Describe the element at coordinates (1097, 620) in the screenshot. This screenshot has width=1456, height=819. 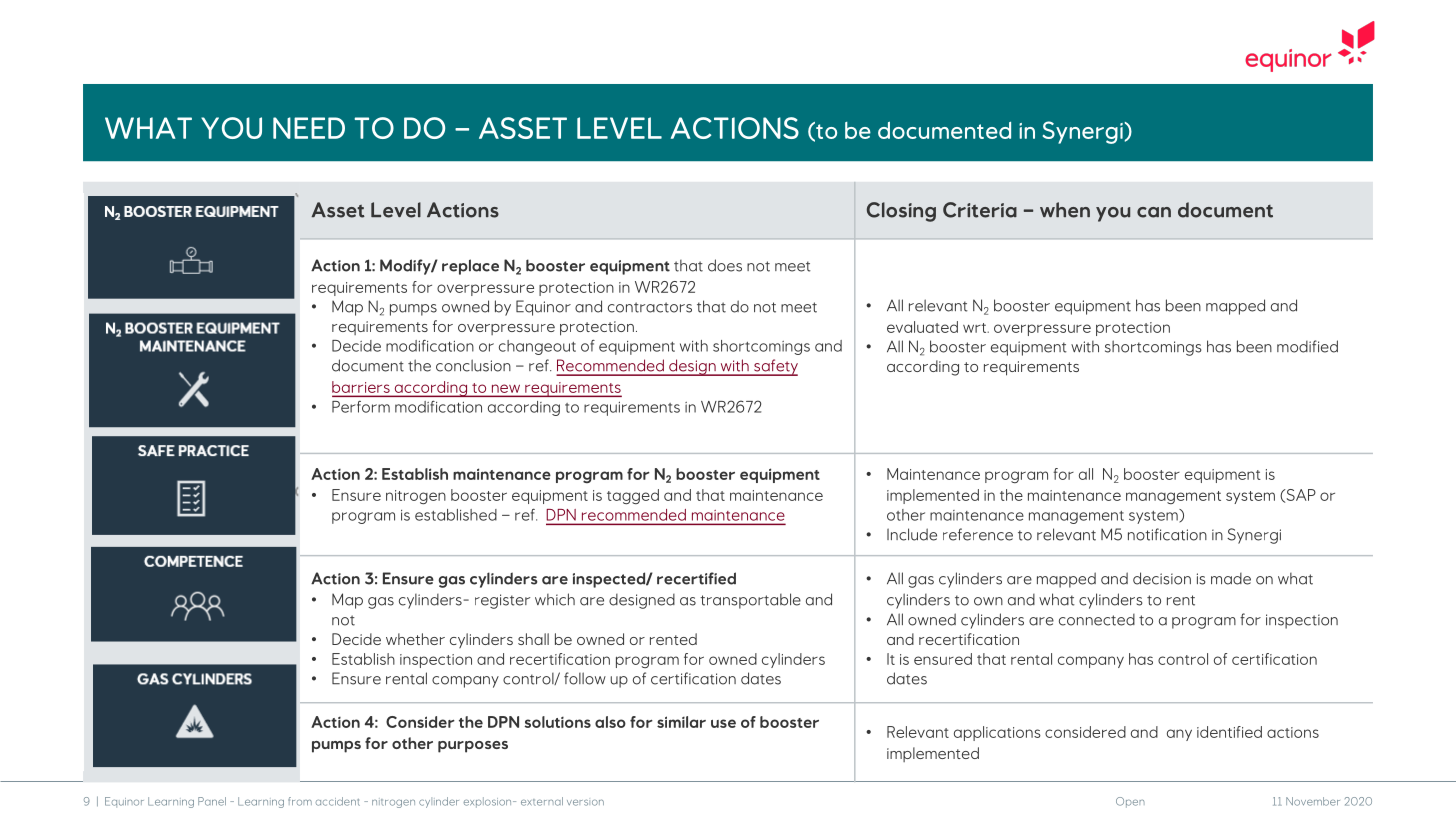
I see `connected` at that location.
